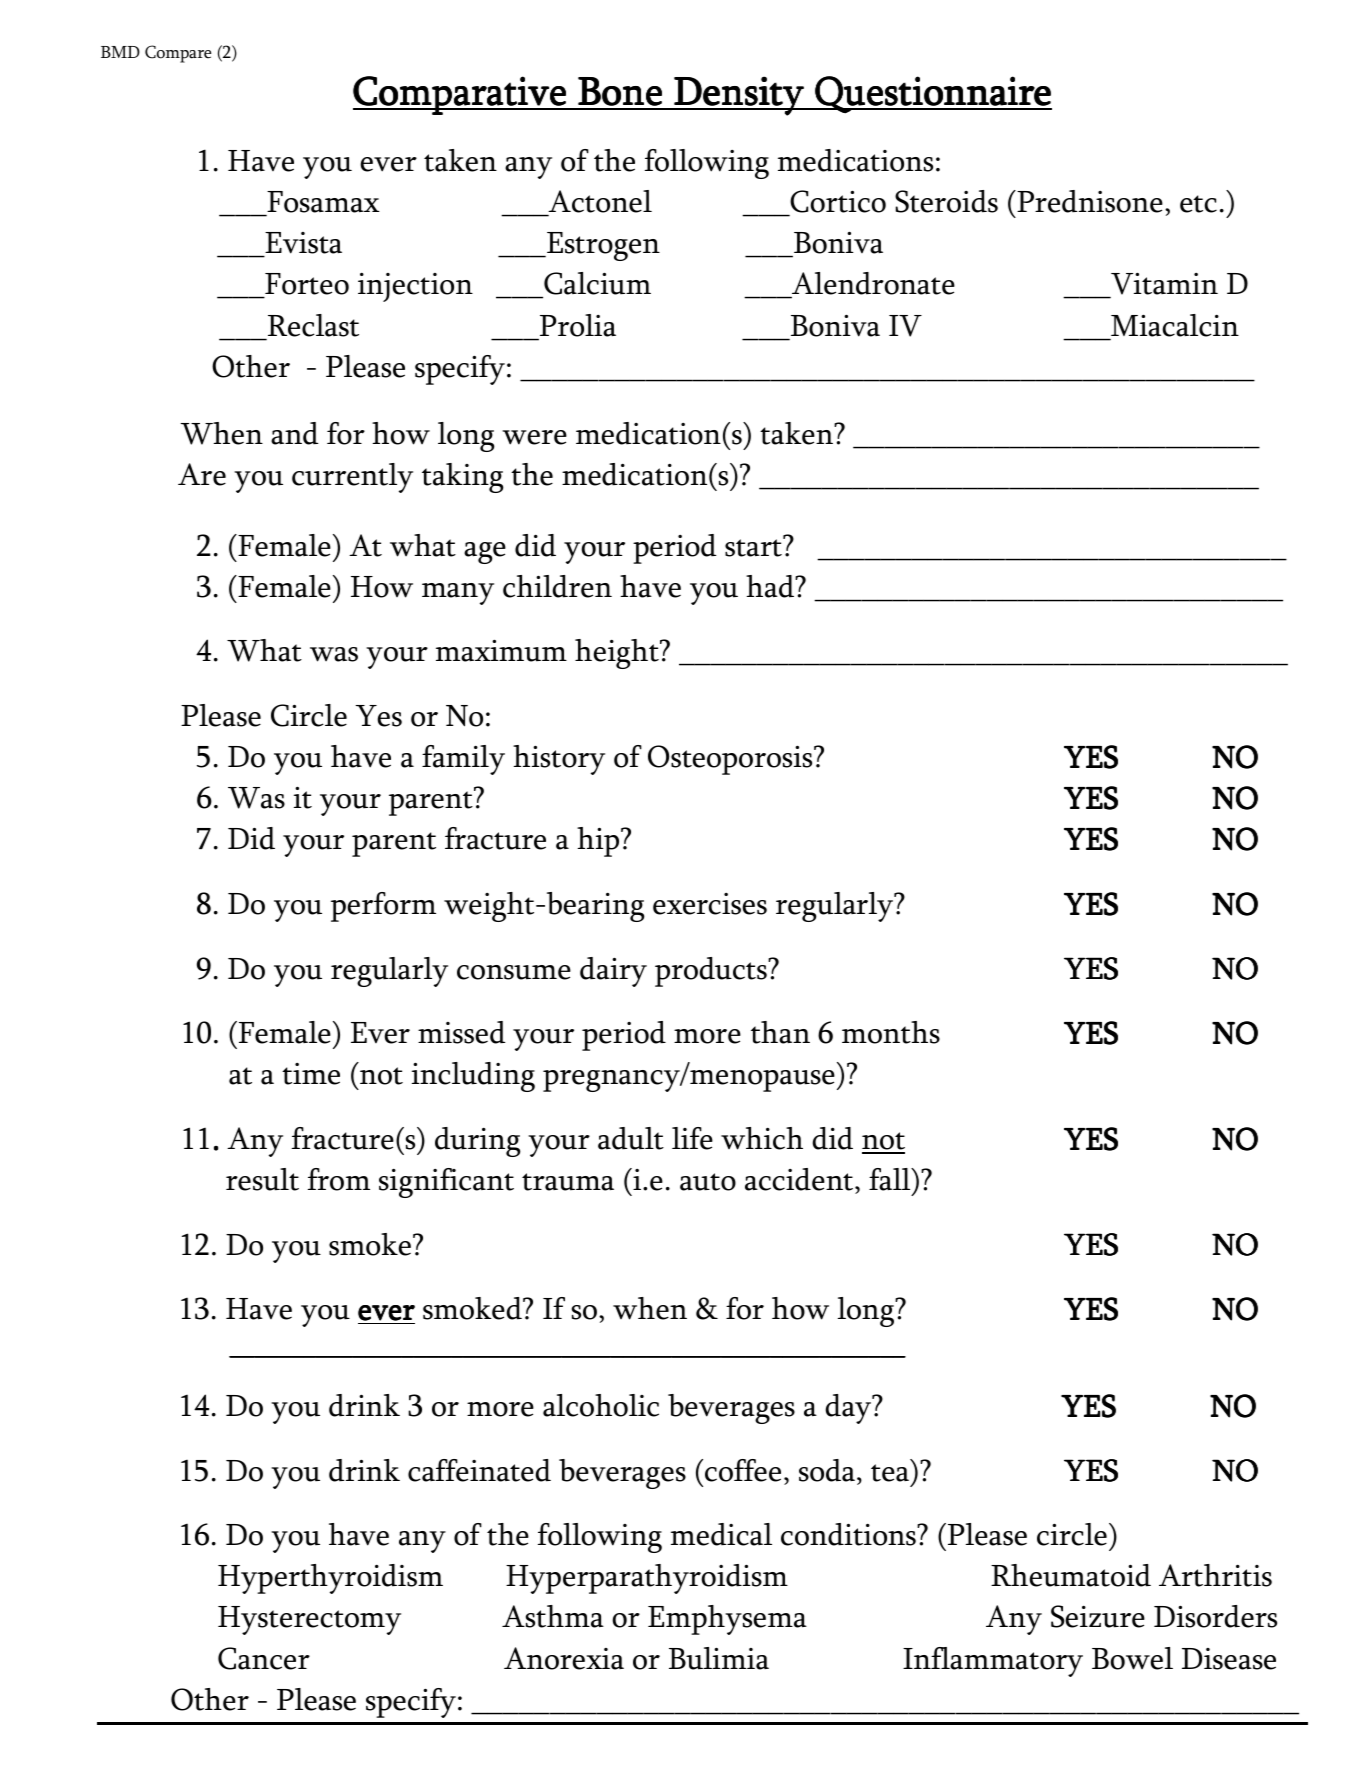 Image resolution: width=1365 pixels, height=1766 pixels. I want to click on Steroids, so click(946, 201).
